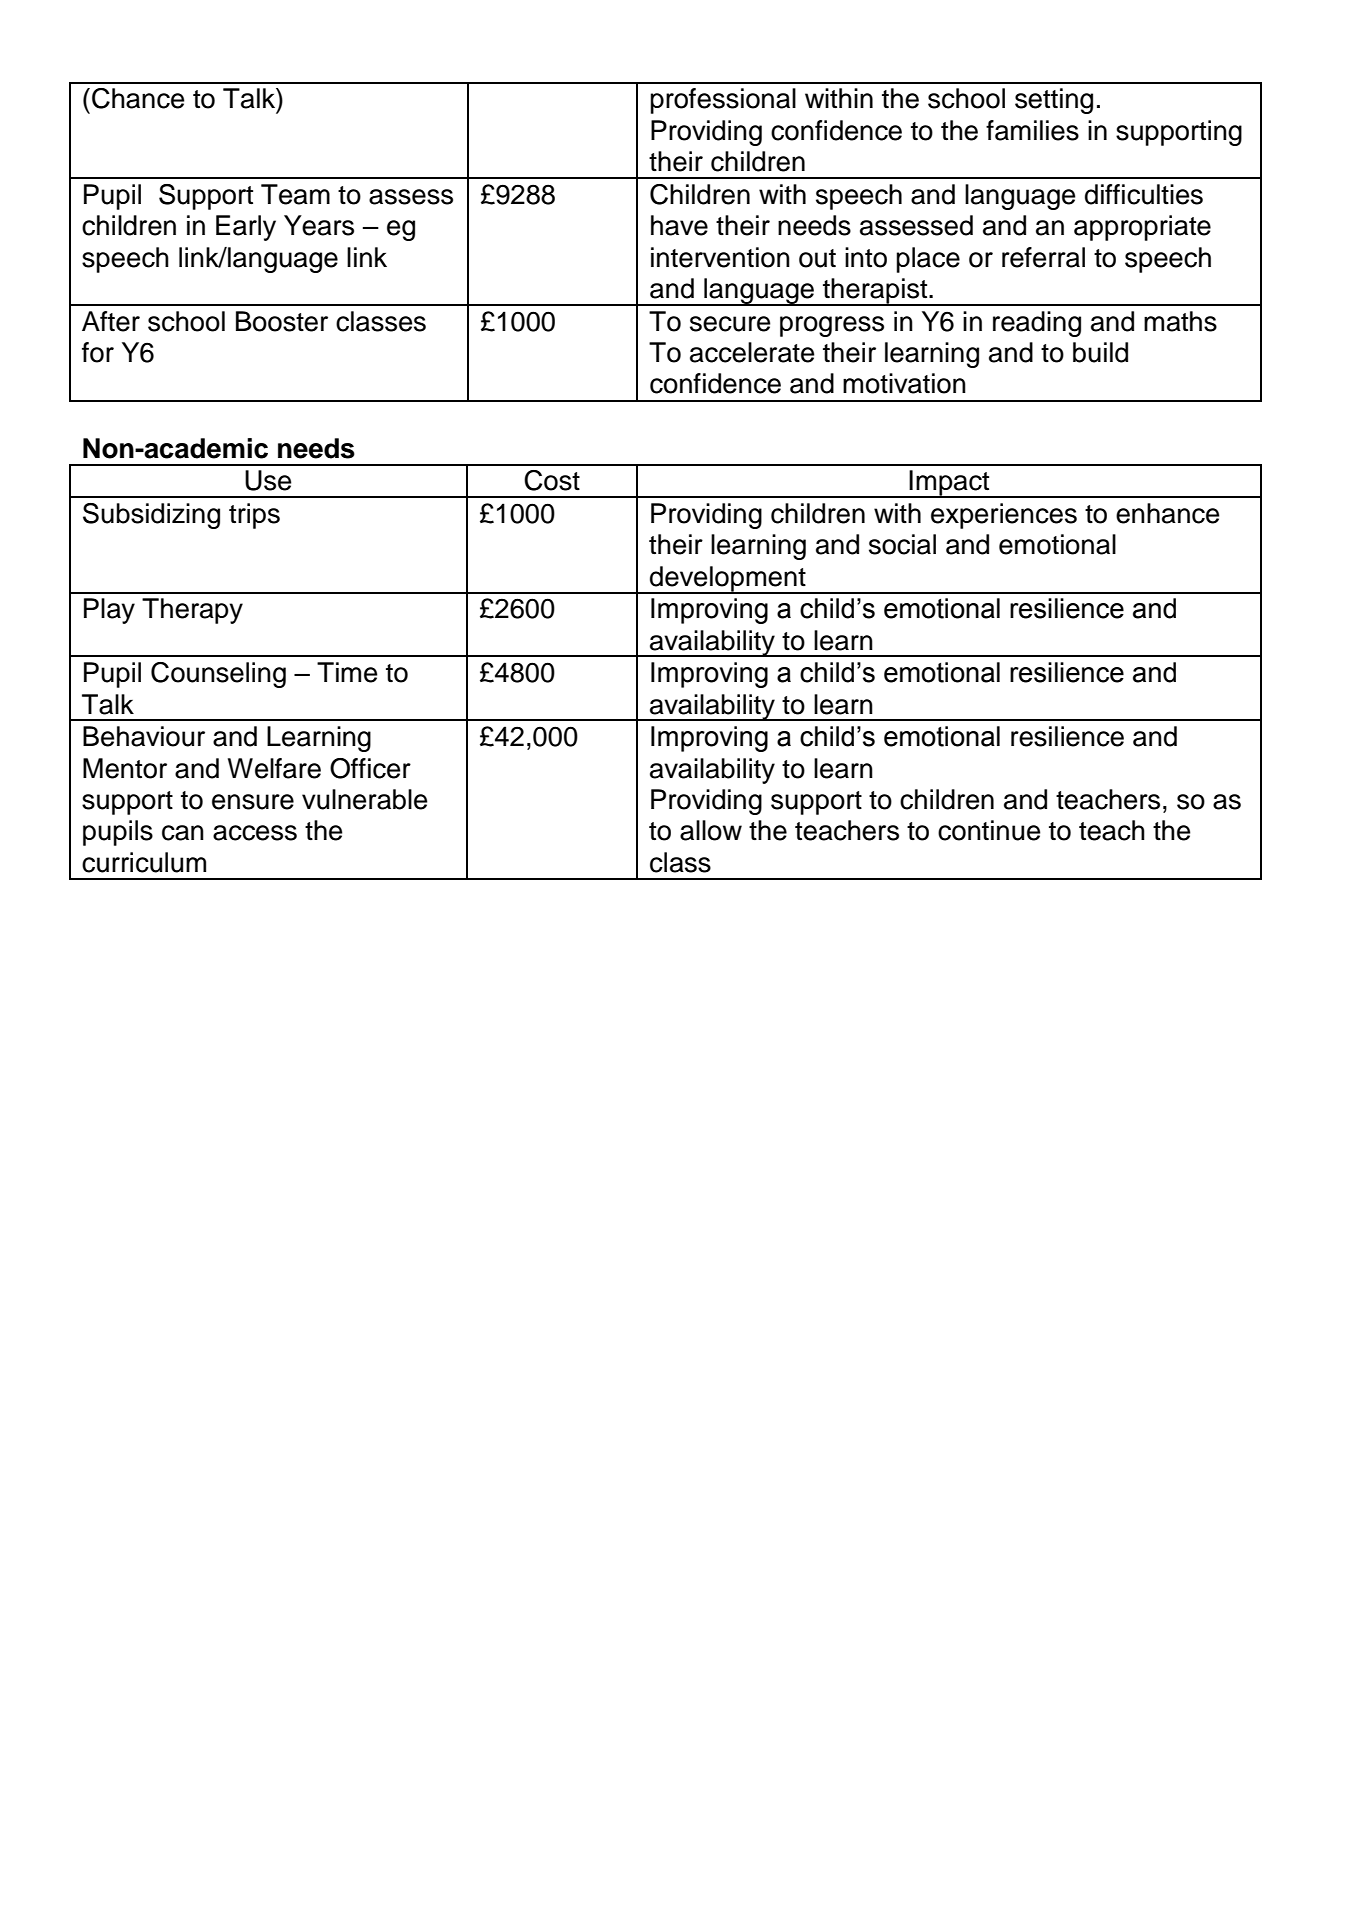  I want to click on Impact, so click(950, 484).
